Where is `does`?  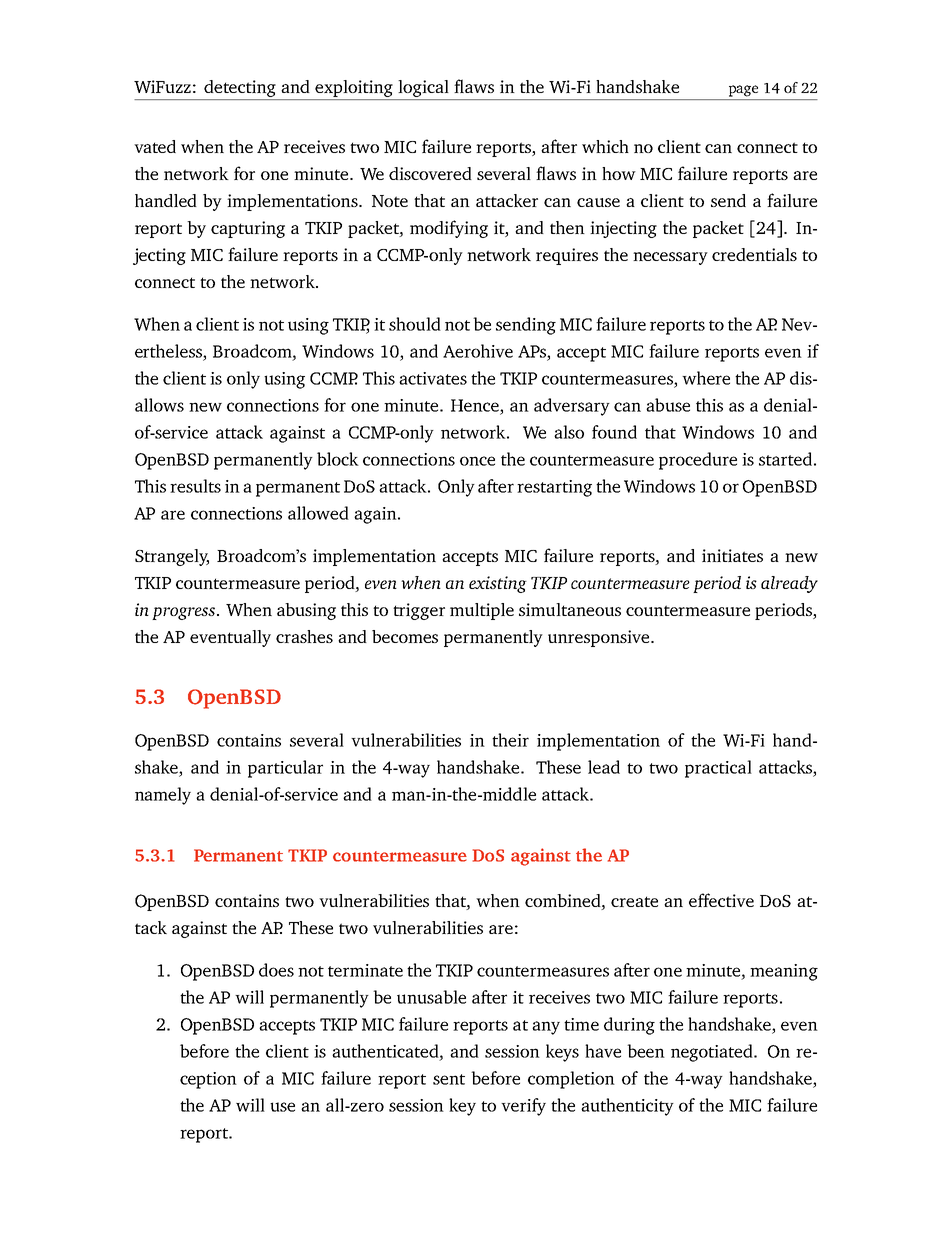
does is located at coordinates (276, 970).
